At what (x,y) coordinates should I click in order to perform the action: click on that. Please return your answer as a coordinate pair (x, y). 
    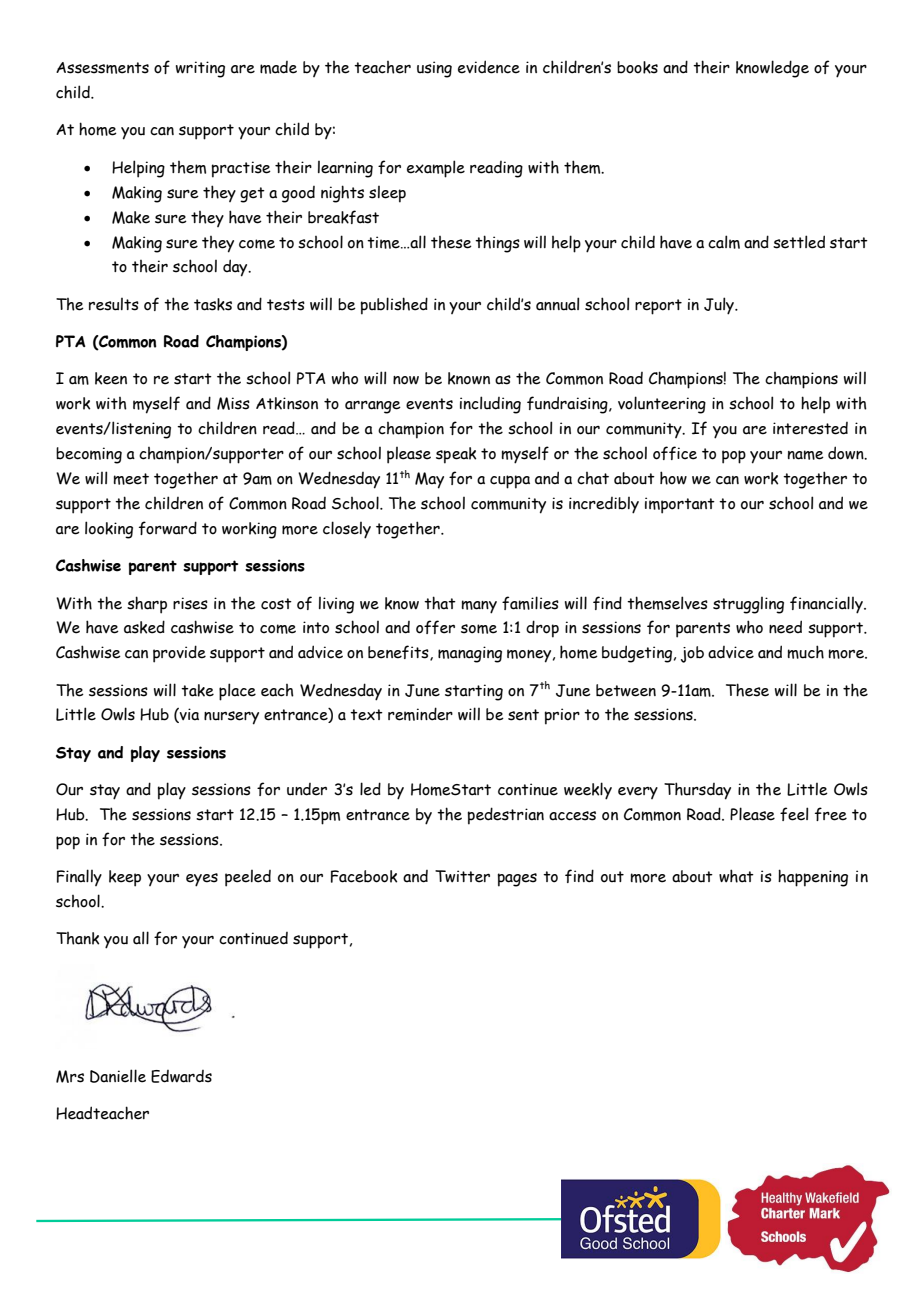
    Looking at the image, I should click on (440, 603).
